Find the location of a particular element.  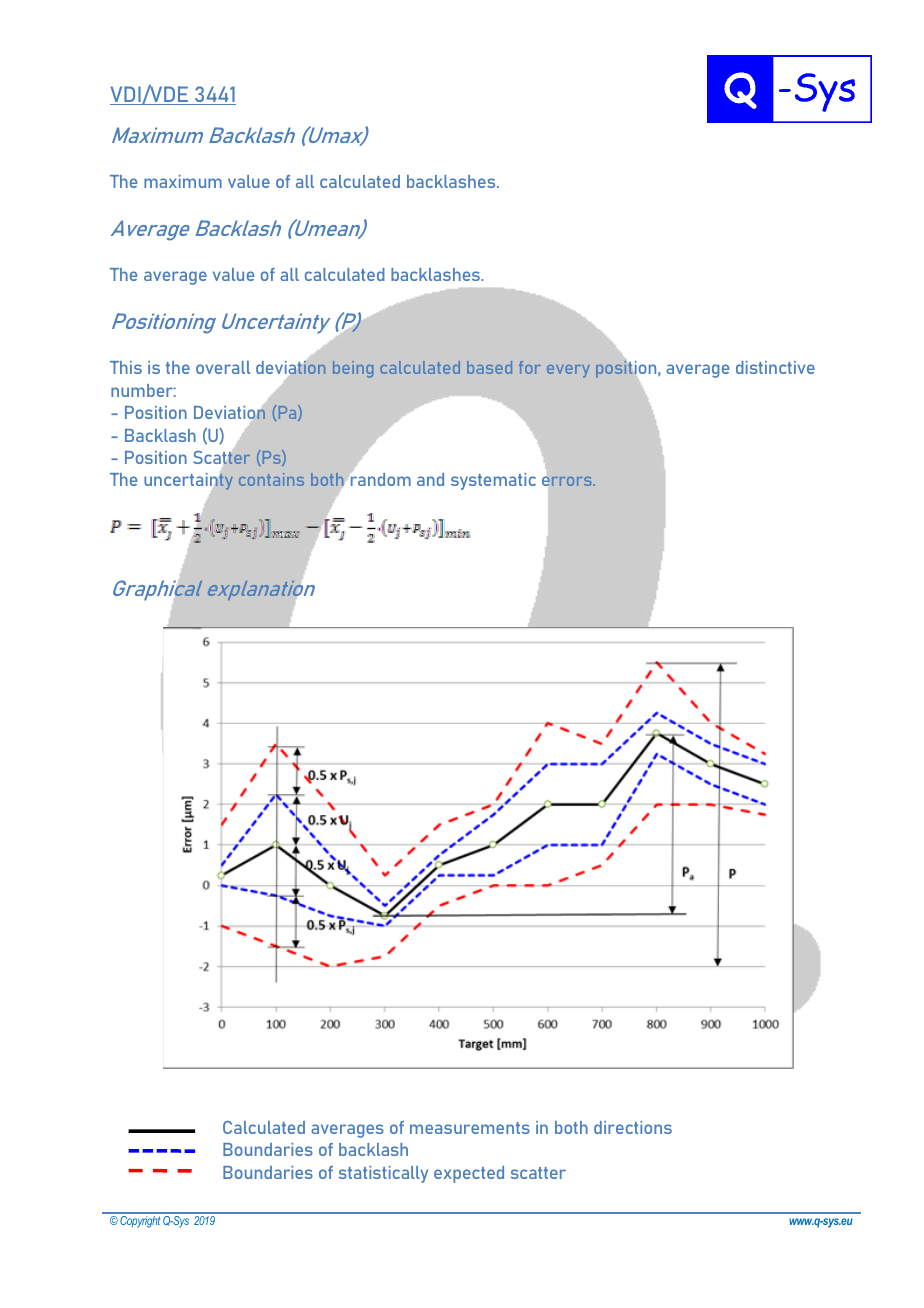

for is located at coordinates (530, 367).
